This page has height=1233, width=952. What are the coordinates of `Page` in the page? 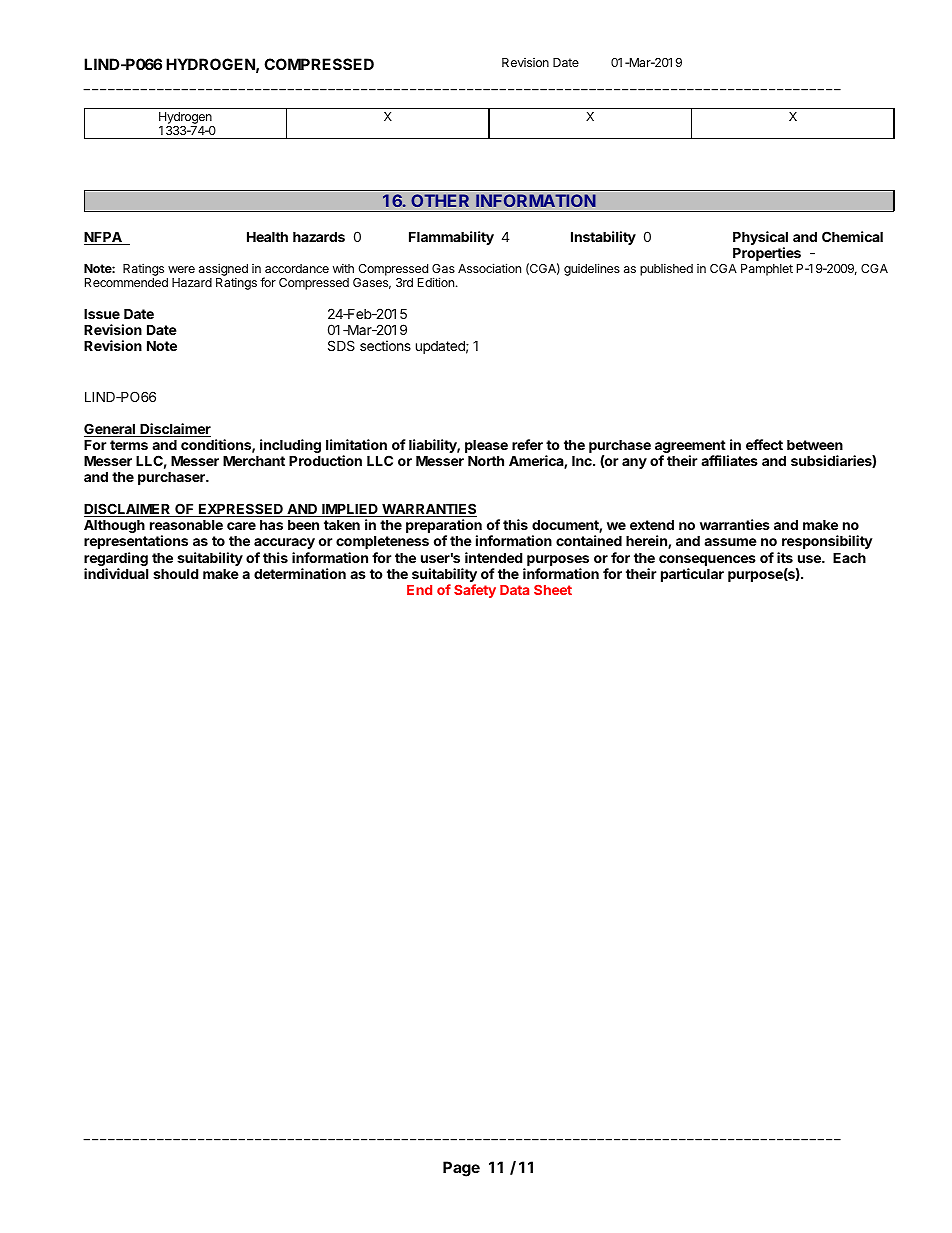 It's located at (461, 1169).
